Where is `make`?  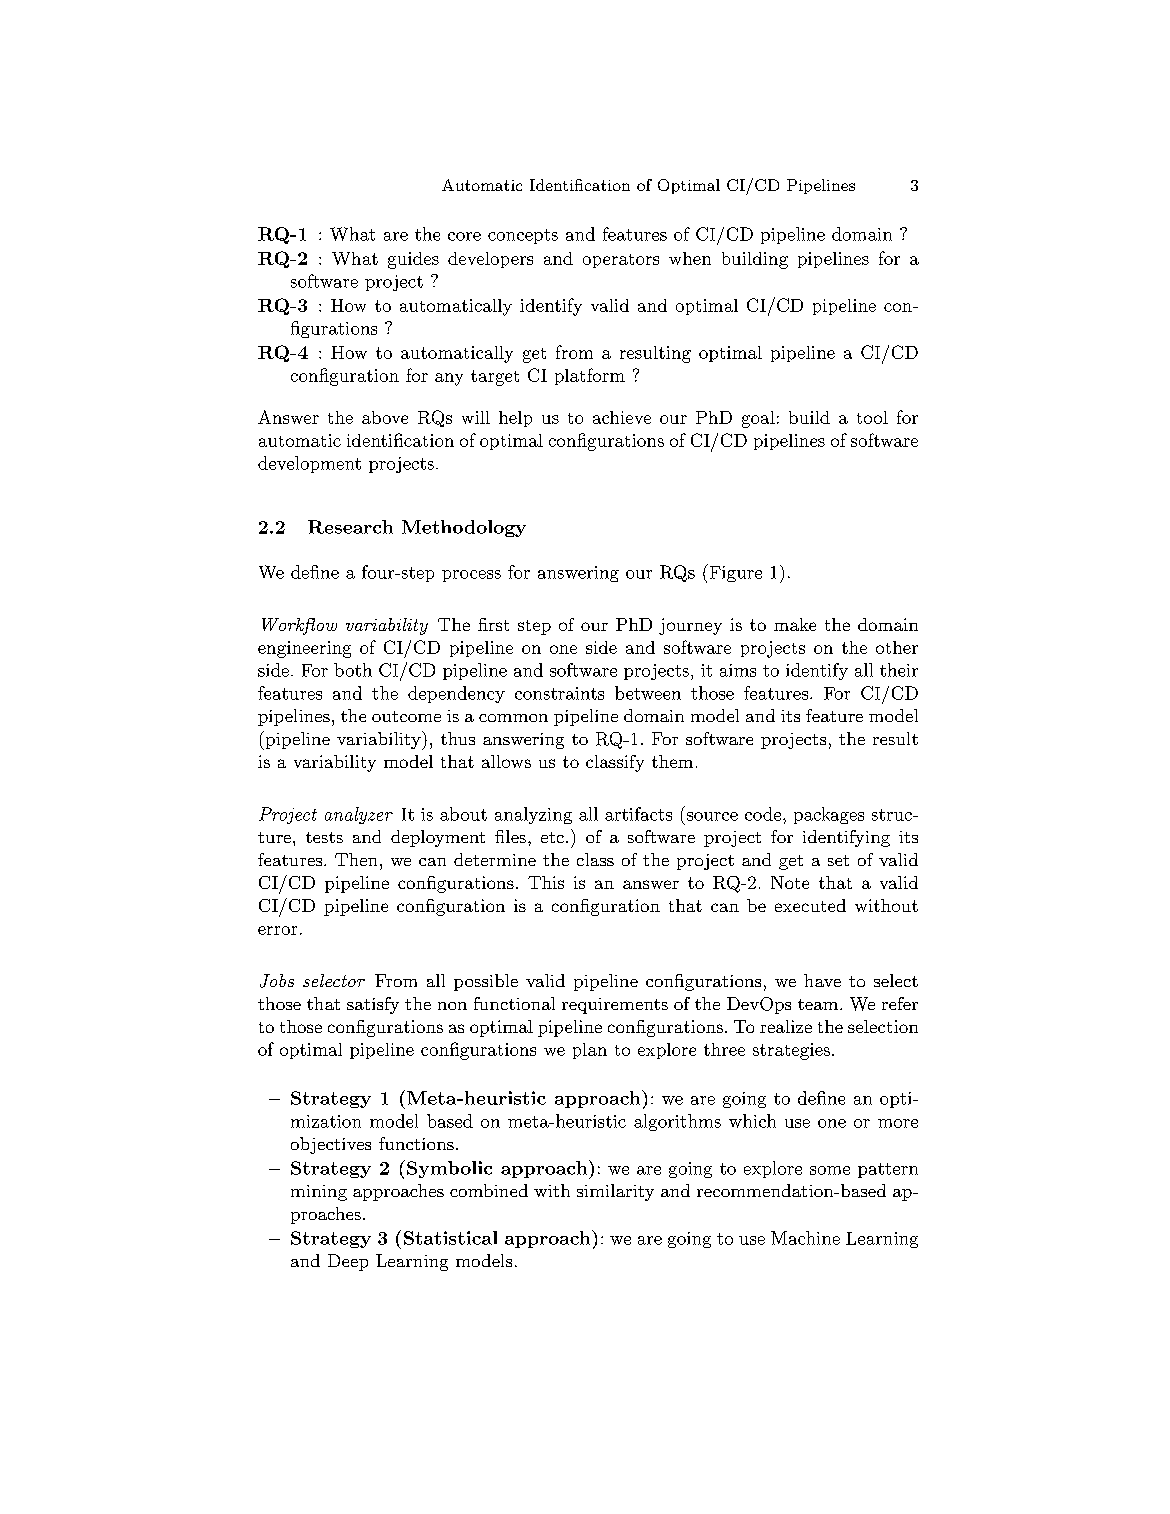 make is located at coordinates (795, 624).
